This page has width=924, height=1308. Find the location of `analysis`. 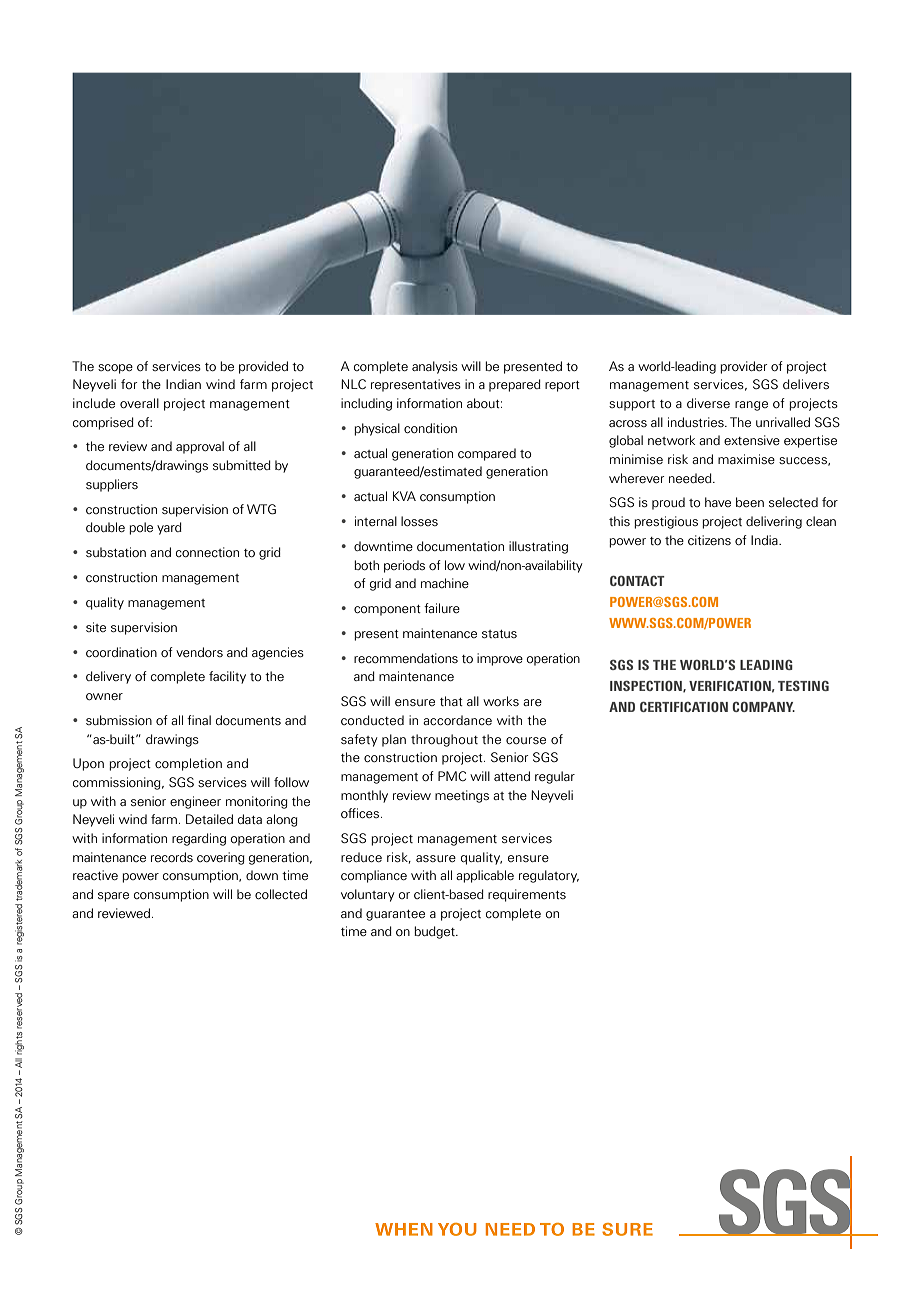

analysis is located at coordinates (435, 367).
